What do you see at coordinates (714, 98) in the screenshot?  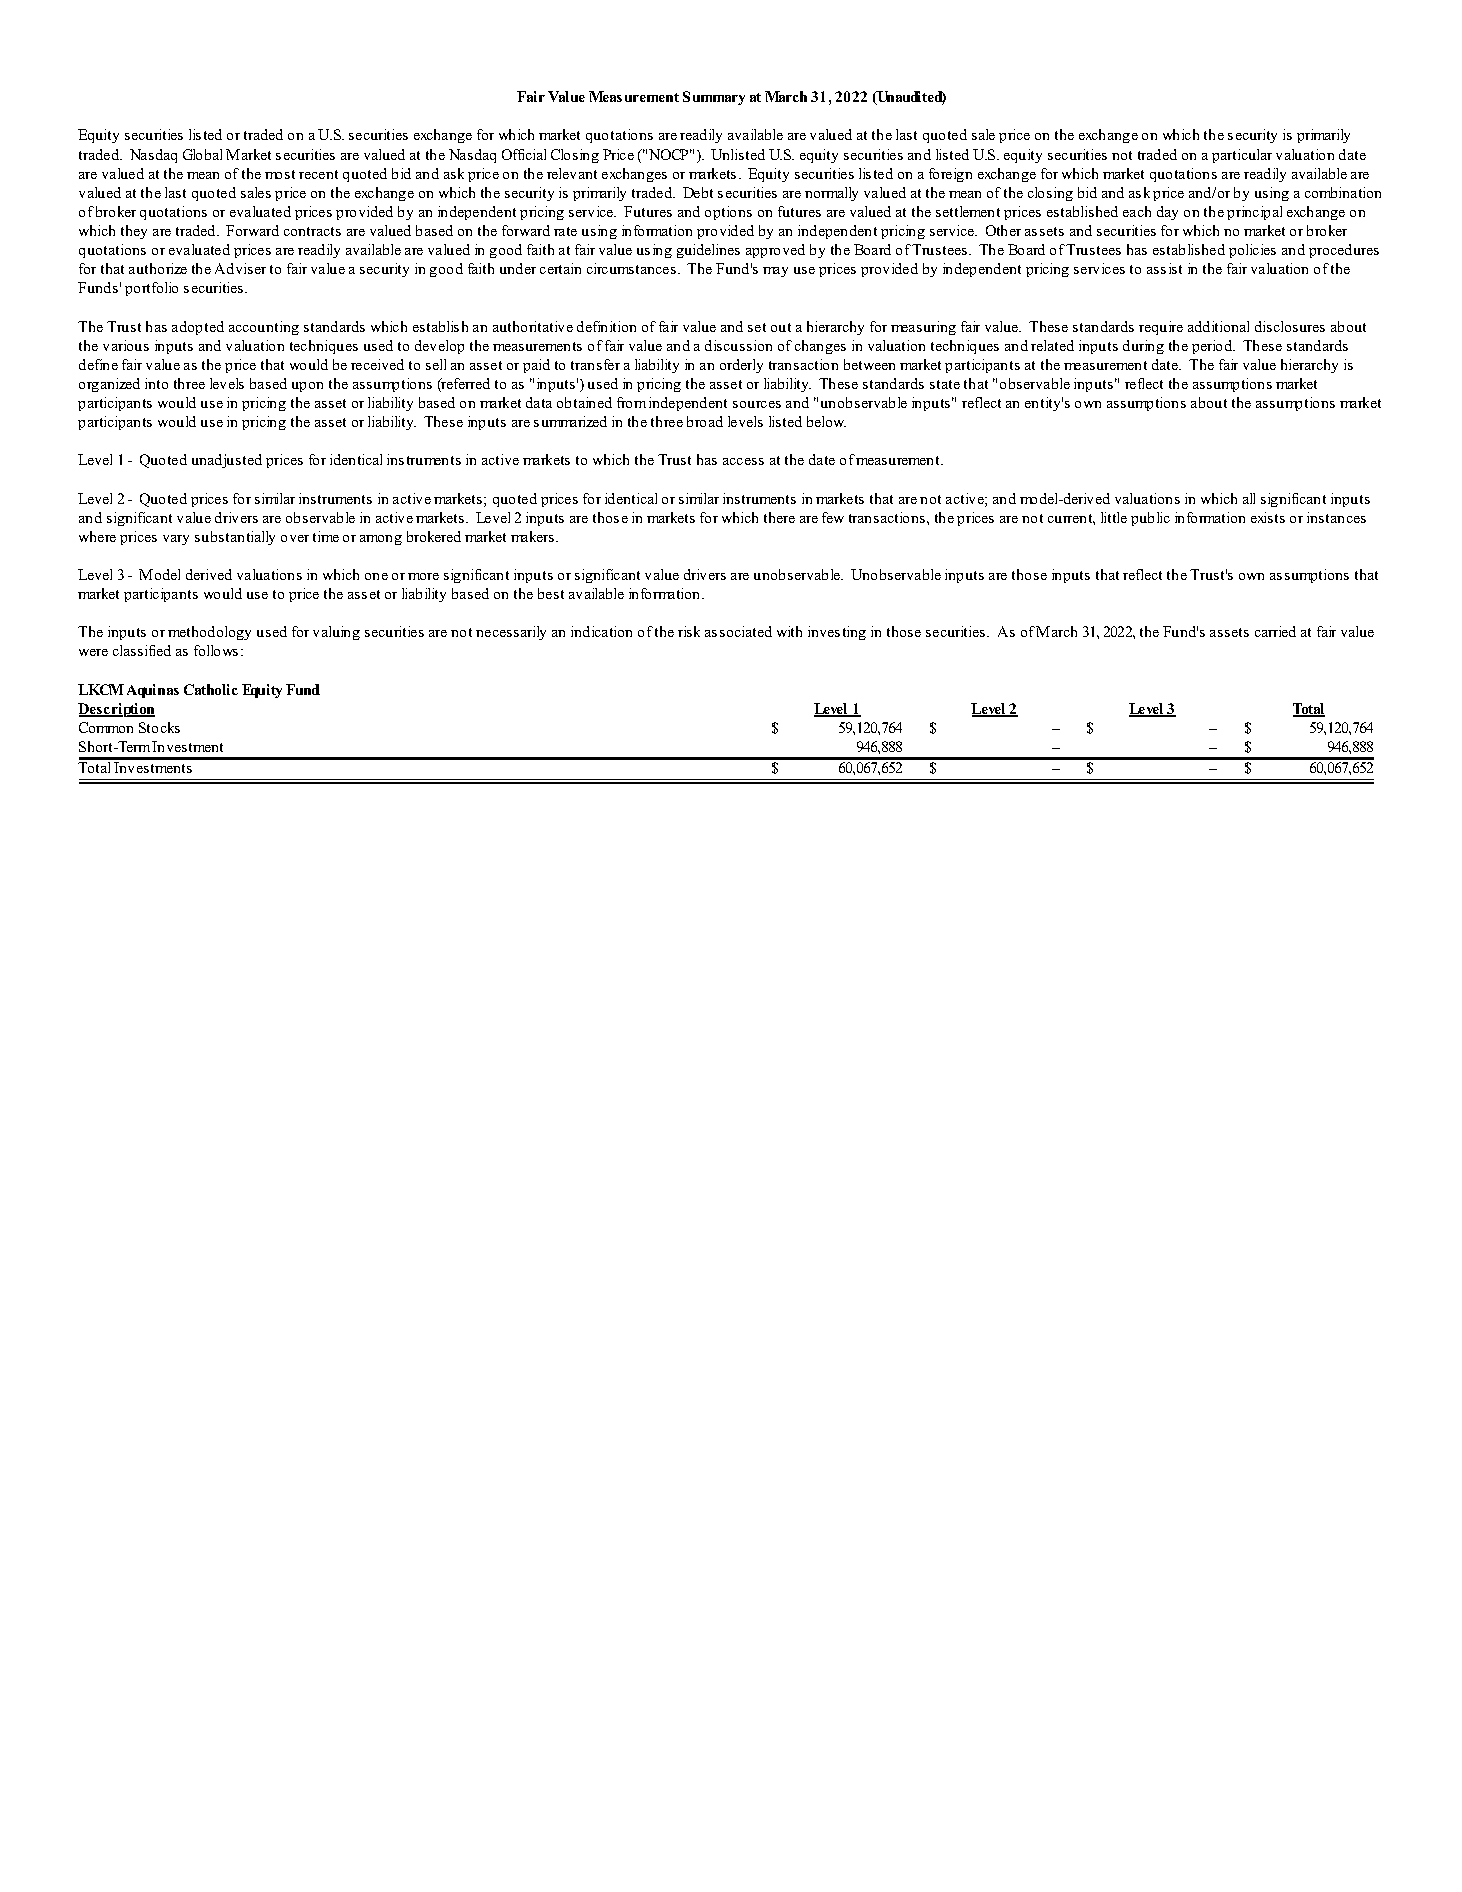 I see `Summary` at bounding box center [714, 98].
